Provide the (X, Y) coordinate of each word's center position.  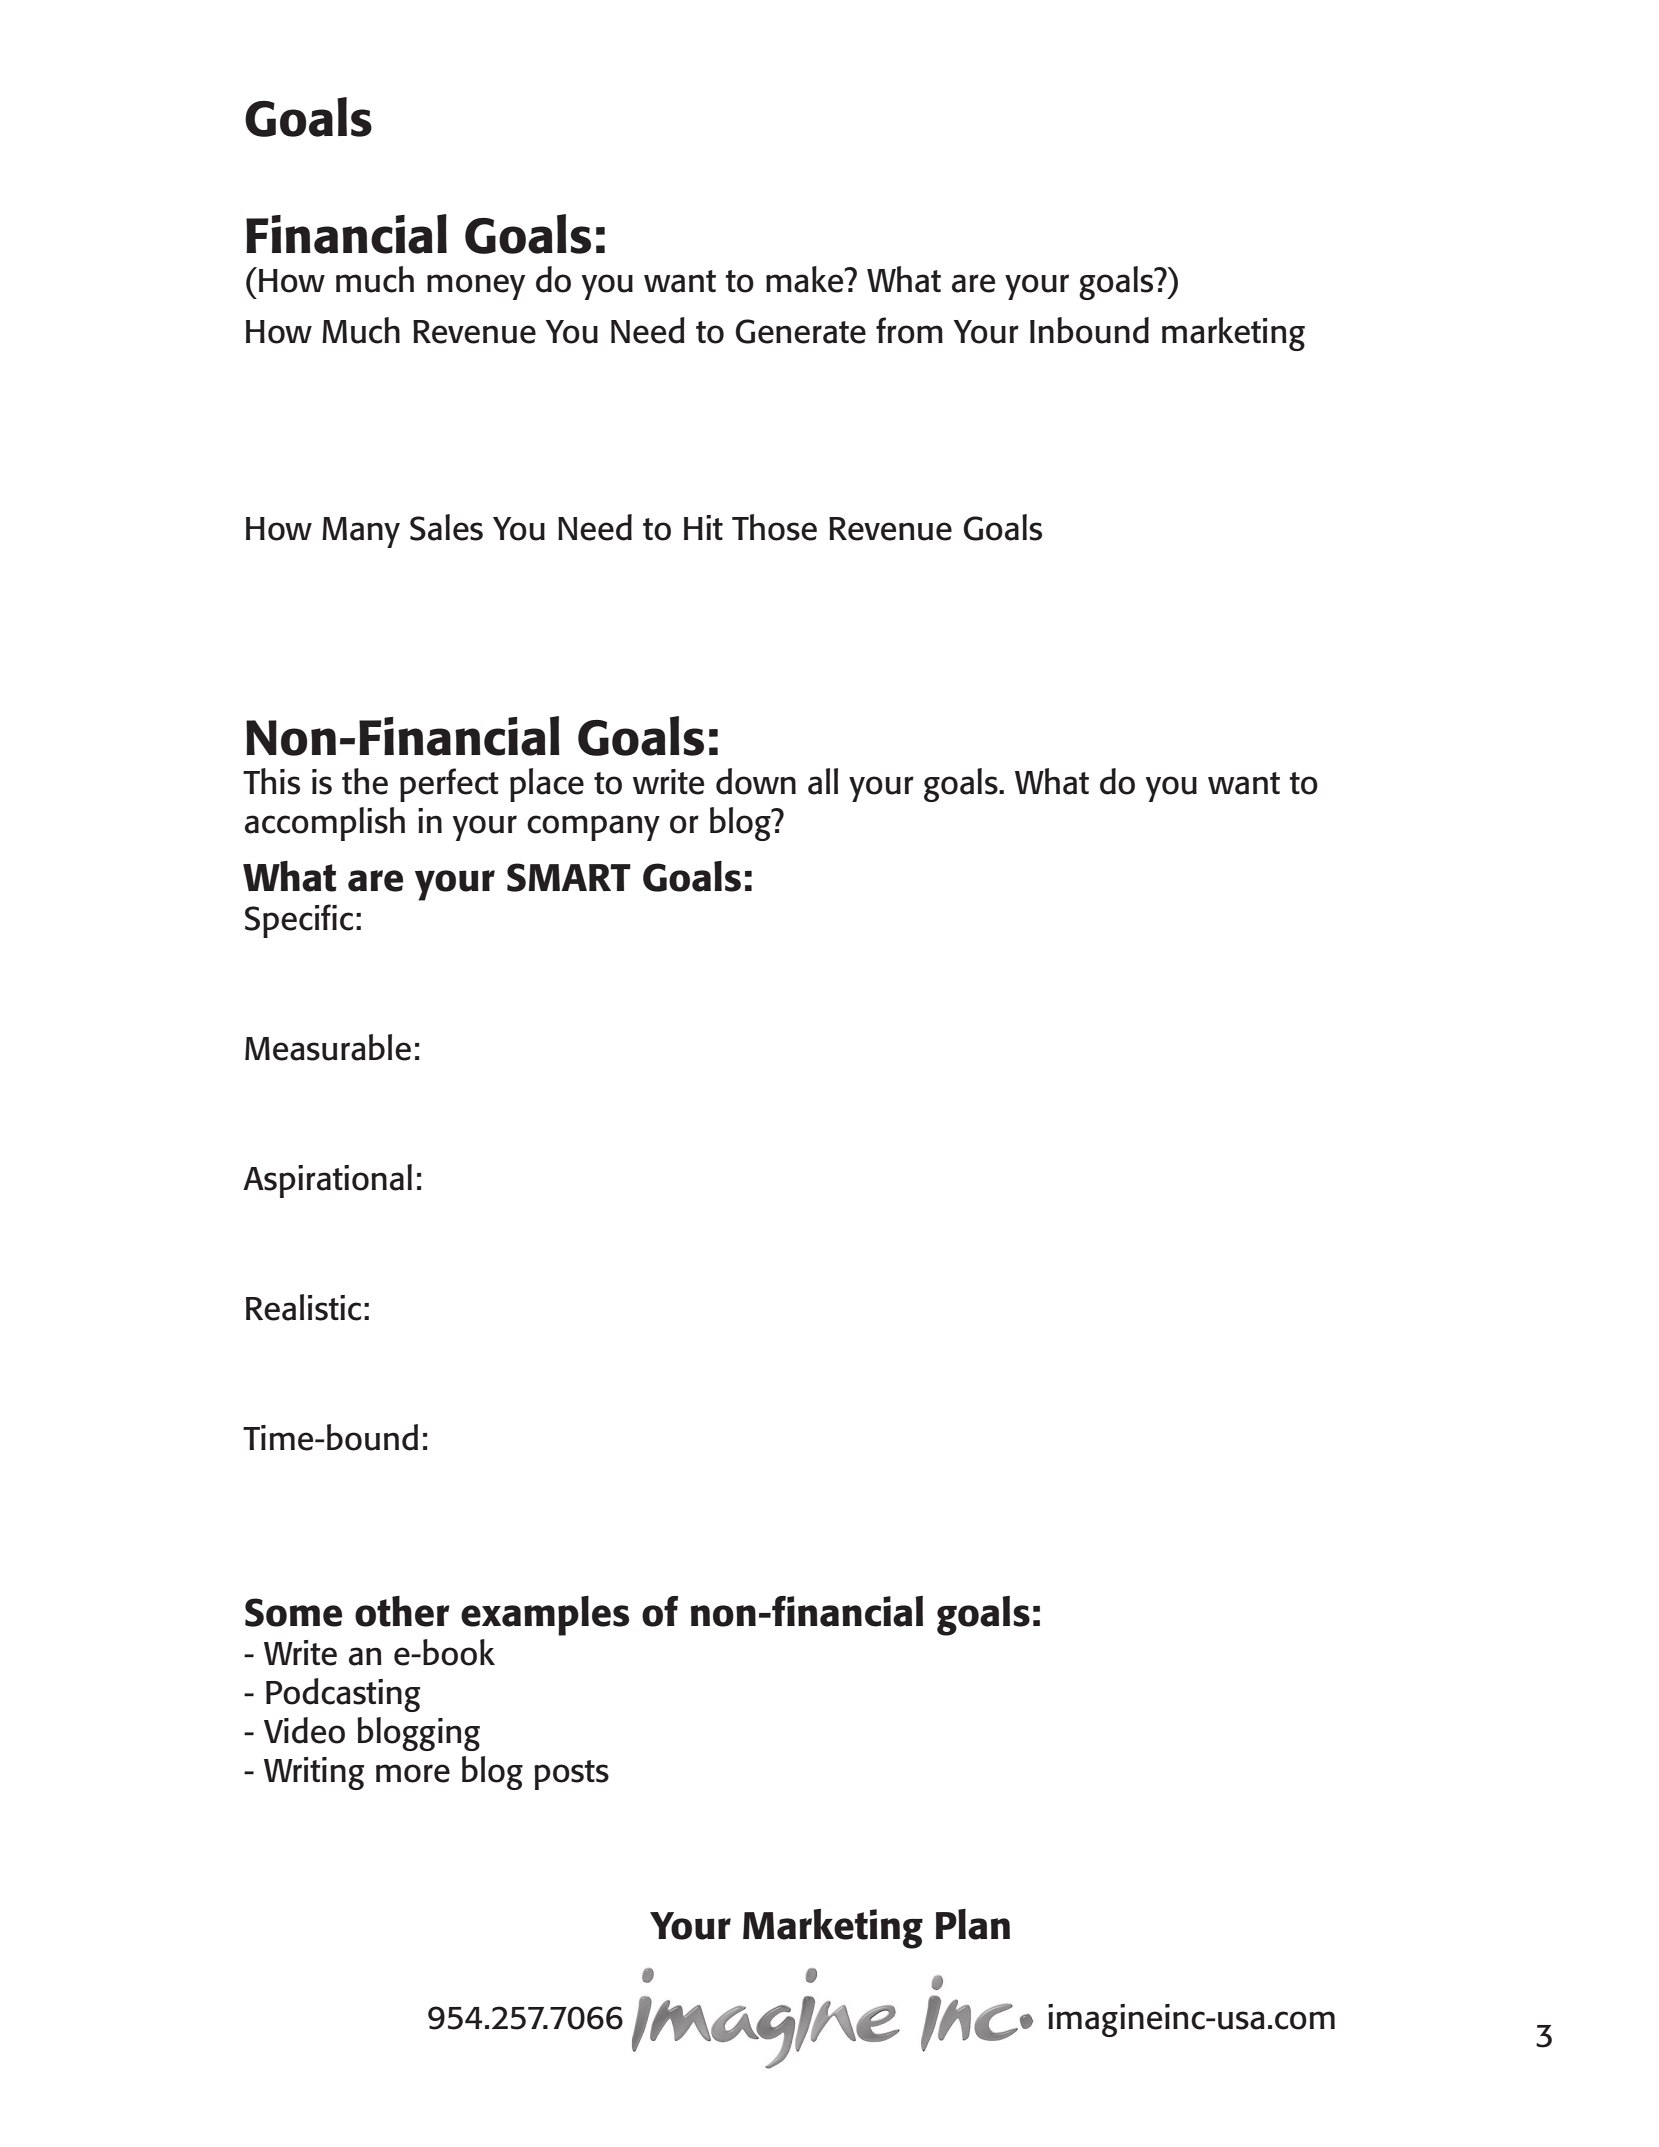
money (476, 287)
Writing (314, 1773)
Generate (801, 331)
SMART (569, 877)
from (909, 330)
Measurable (328, 1047)
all (823, 781)
